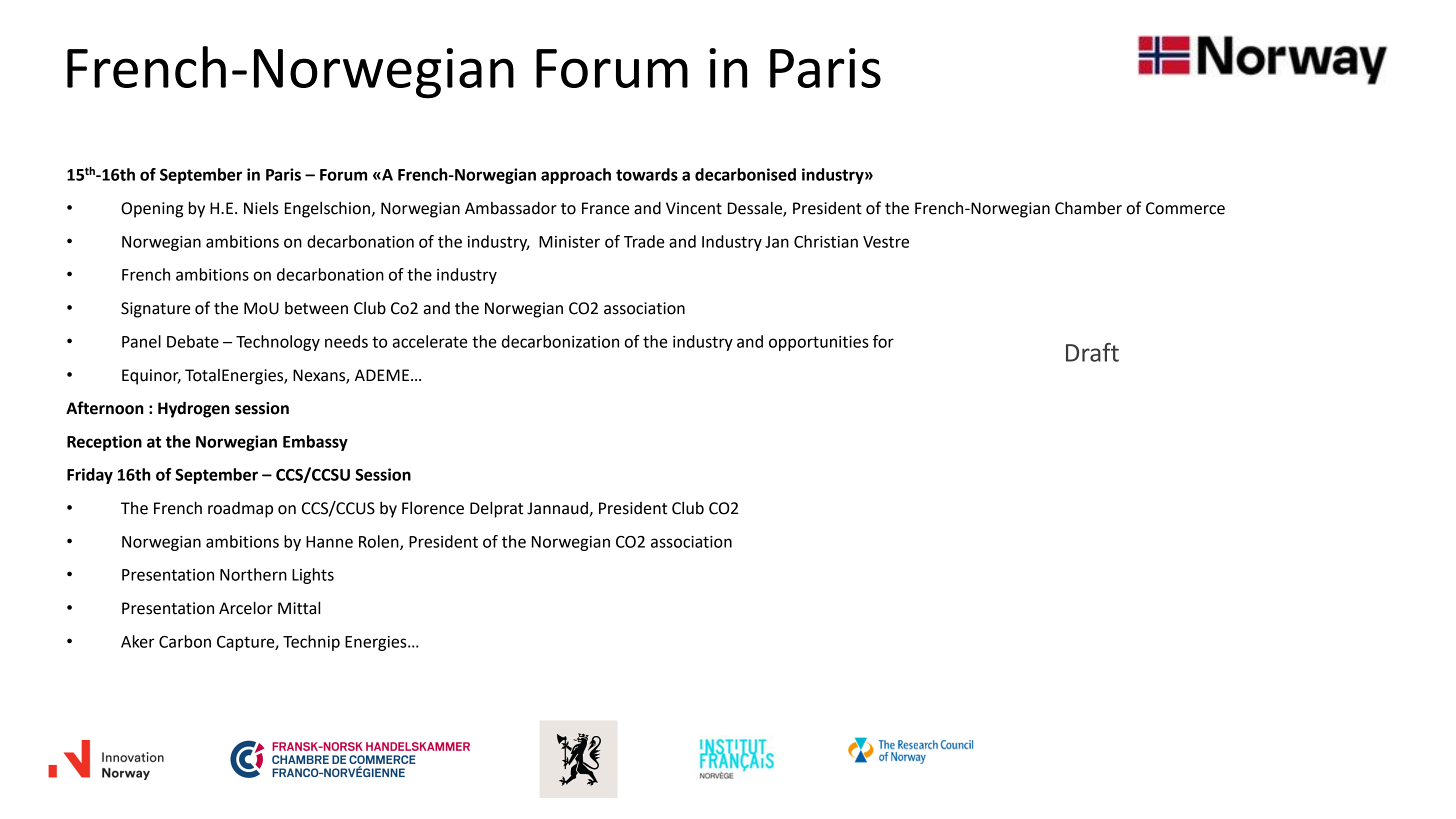 Image resolution: width=1456 pixels, height=819 pixels. I want to click on Aker, so click(138, 641).
